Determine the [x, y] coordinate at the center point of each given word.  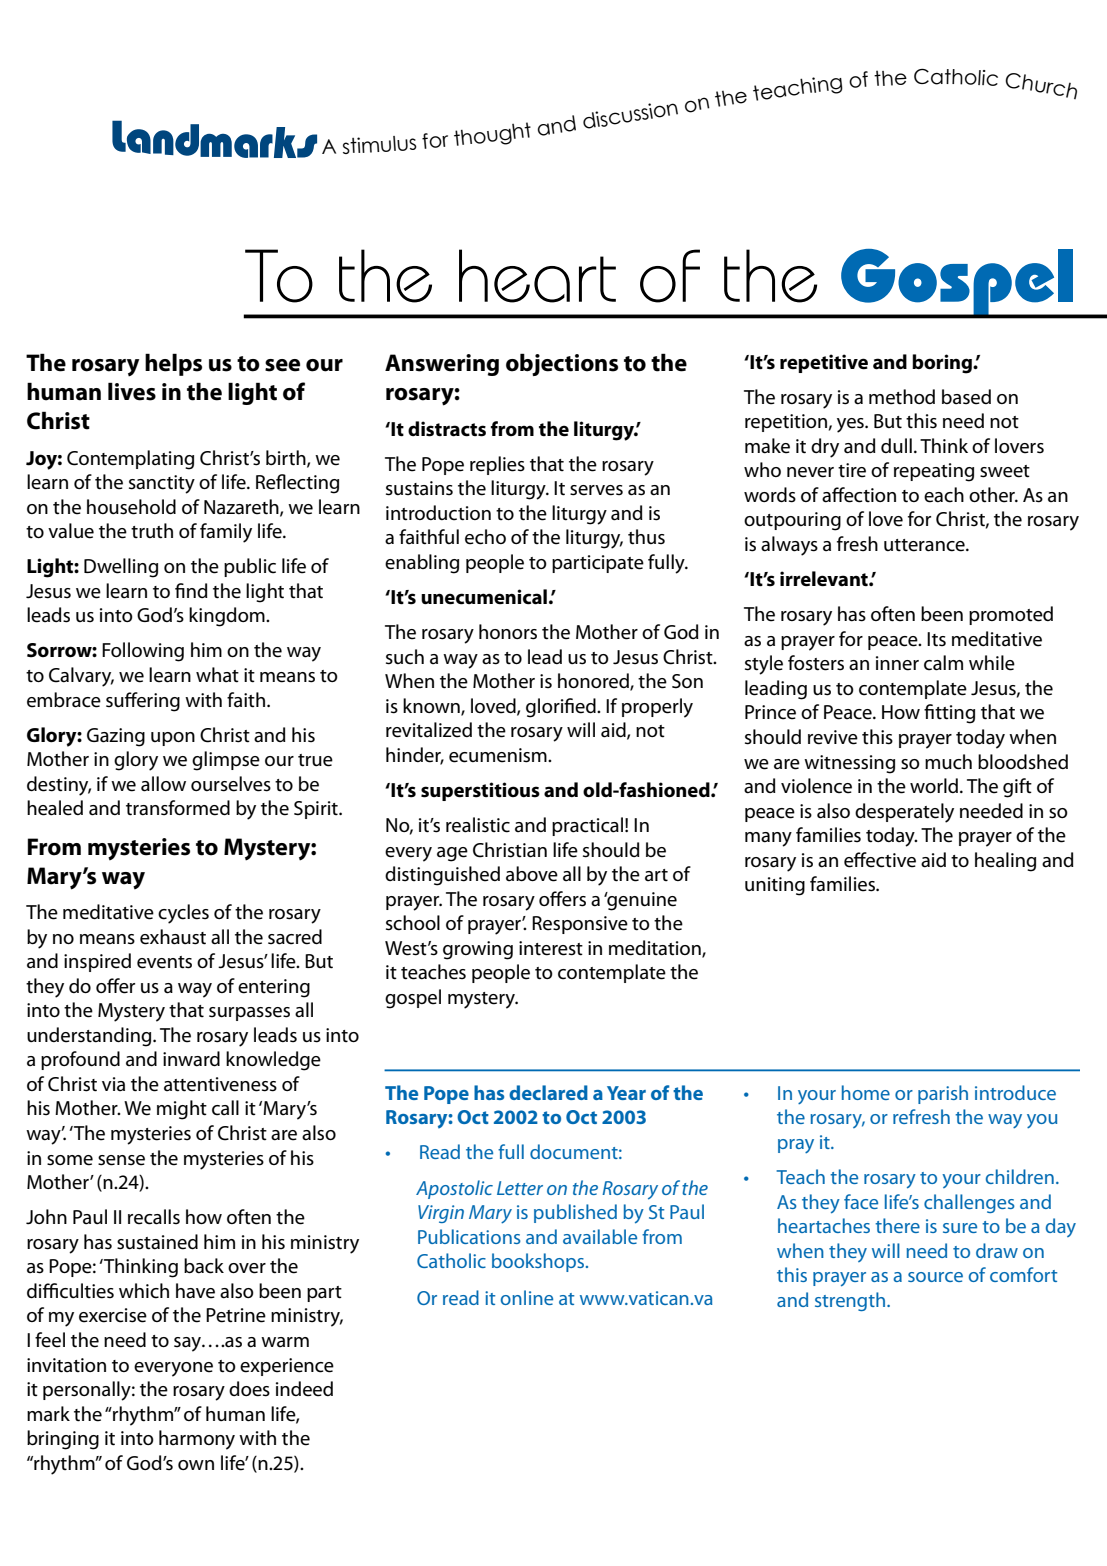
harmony [197, 1440]
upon [173, 739]
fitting [949, 714]
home [866, 1092]
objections [562, 364]
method [902, 397]
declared [548, 1092]
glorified [562, 708]
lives [132, 391]
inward [191, 1059]
